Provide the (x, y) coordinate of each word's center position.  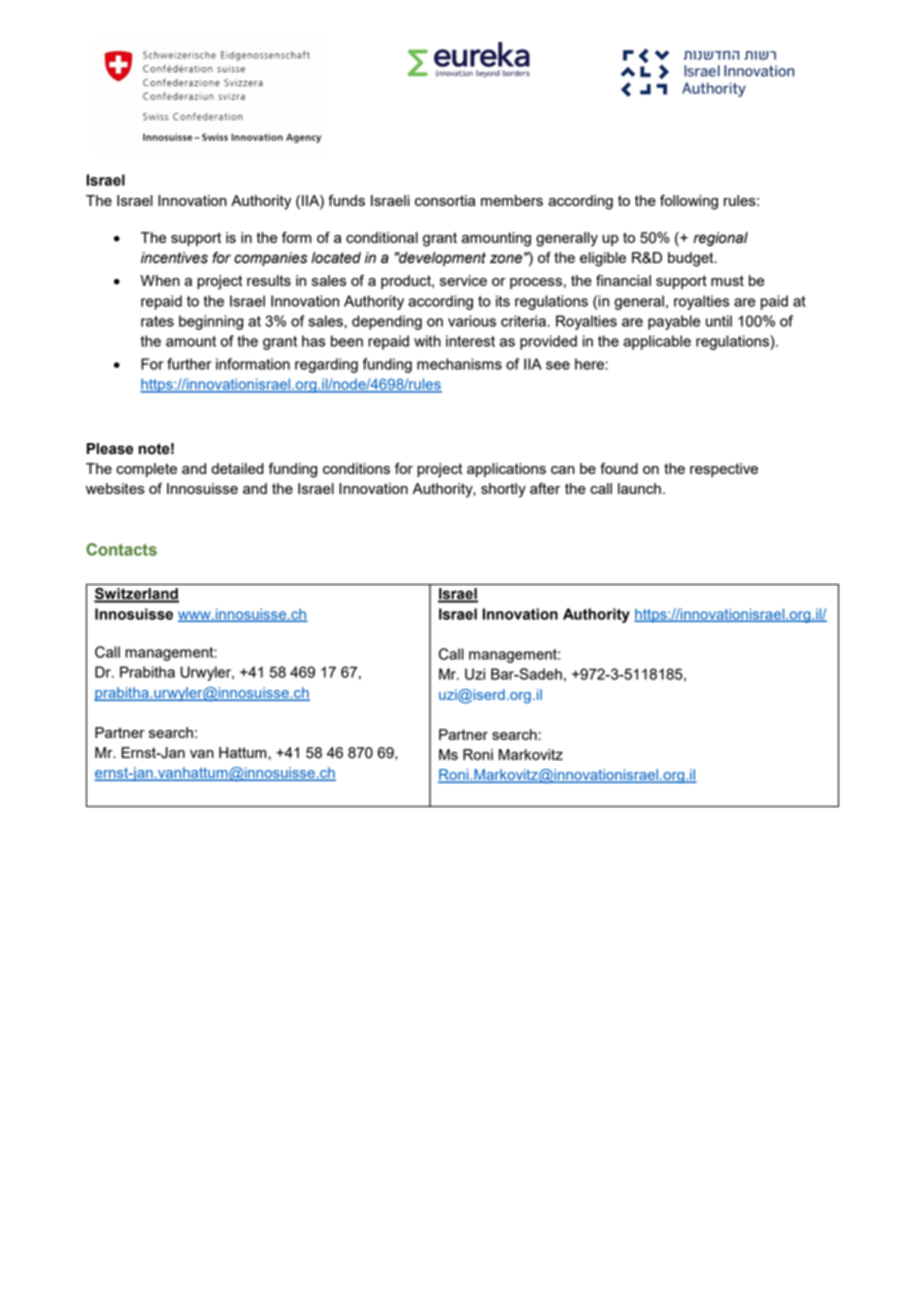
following (689, 202)
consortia (445, 200)
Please (110, 449)
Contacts (121, 549)
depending (387, 322)
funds (346, 200)
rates (157, 321)
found (619, 468)
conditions (356, 468)
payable (674, 322)
